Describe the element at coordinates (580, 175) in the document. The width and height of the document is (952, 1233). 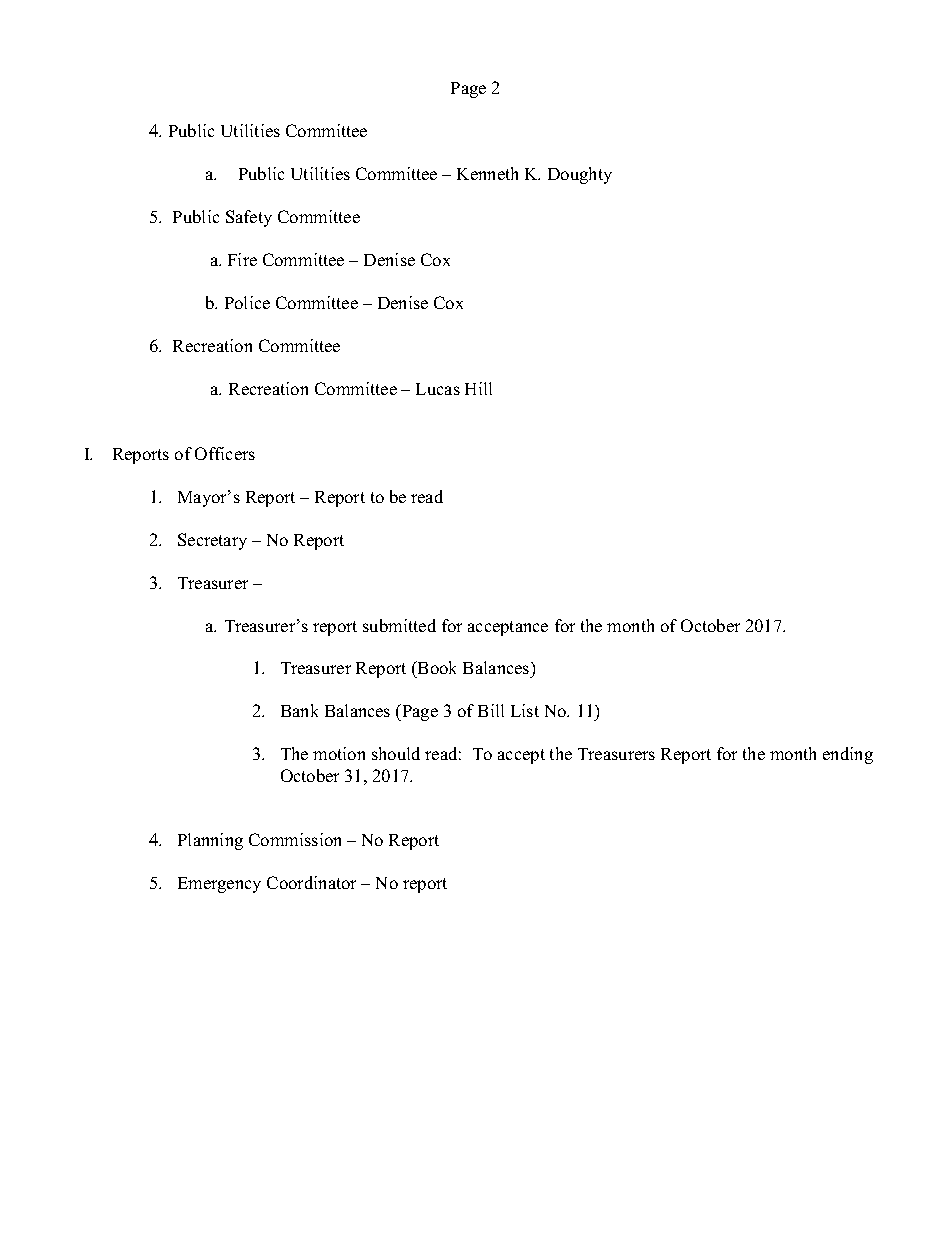
I see `Doughty` at that location.
